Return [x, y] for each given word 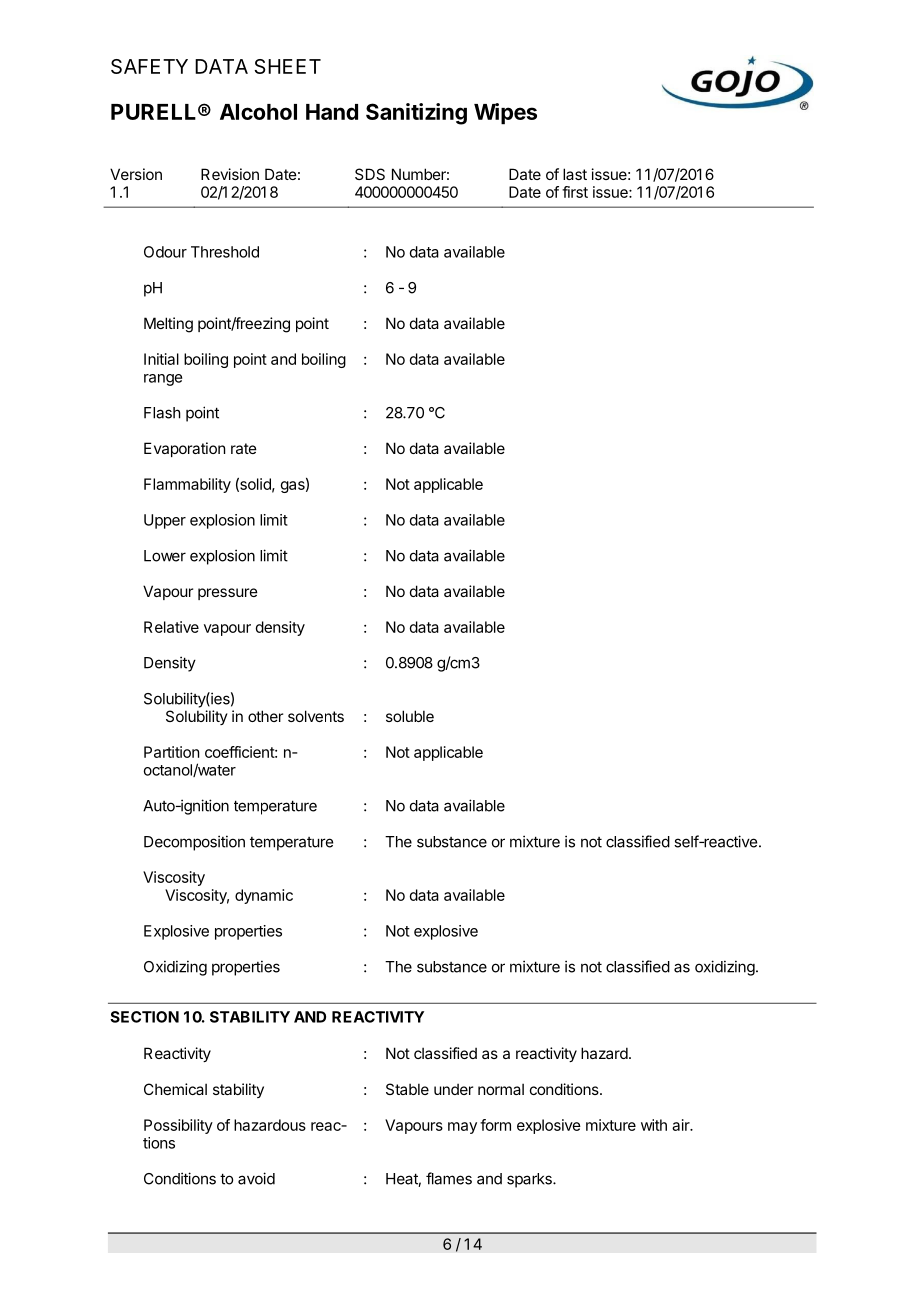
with [654, 1125]
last [575, 174]
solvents [316, 716]
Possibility [178, 1126]
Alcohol [258, 112]
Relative [171, 627]
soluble [410, 716]
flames [449, 1178]
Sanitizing [416, 114]
